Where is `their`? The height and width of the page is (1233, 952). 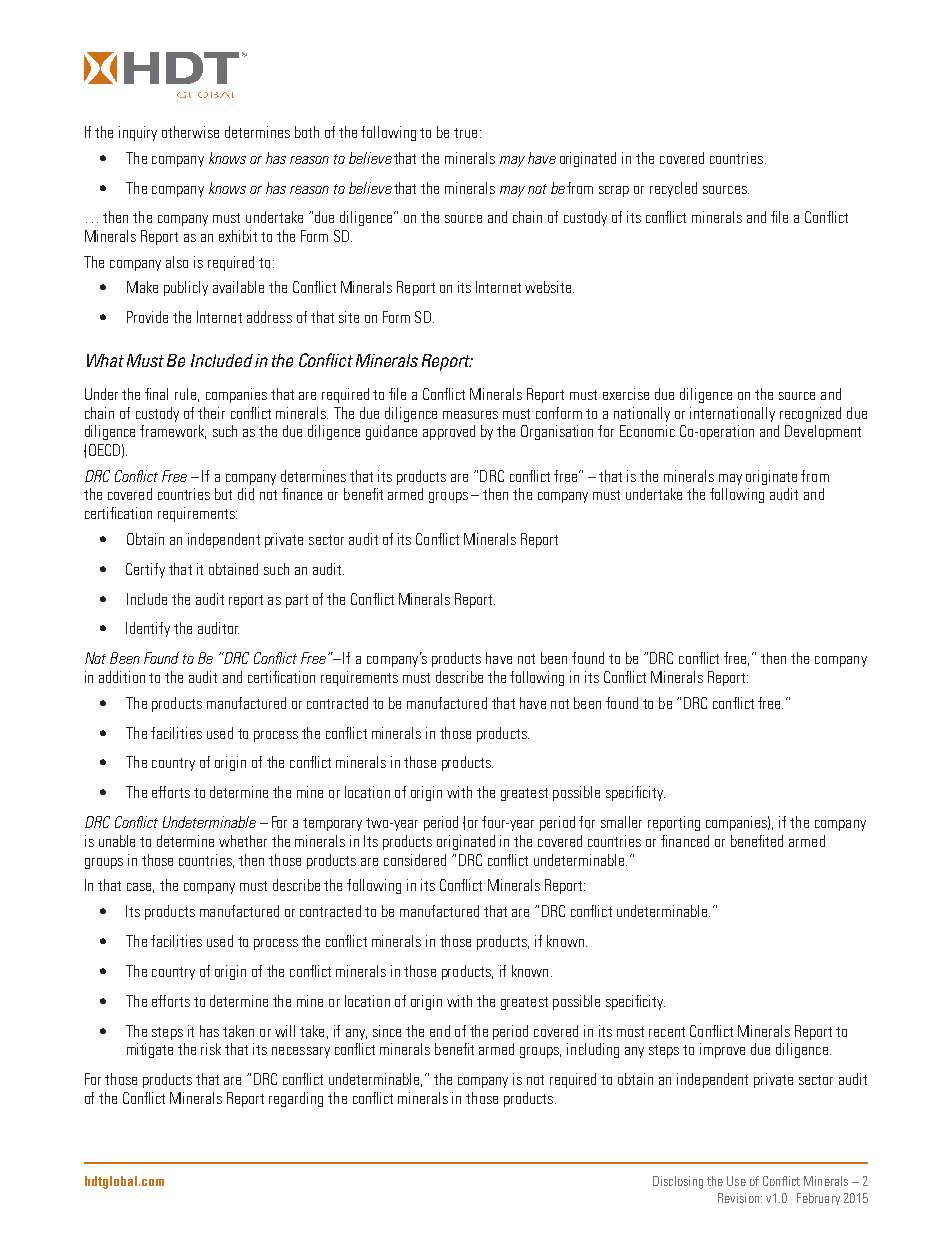
their is located at coordinates (211, 413).
